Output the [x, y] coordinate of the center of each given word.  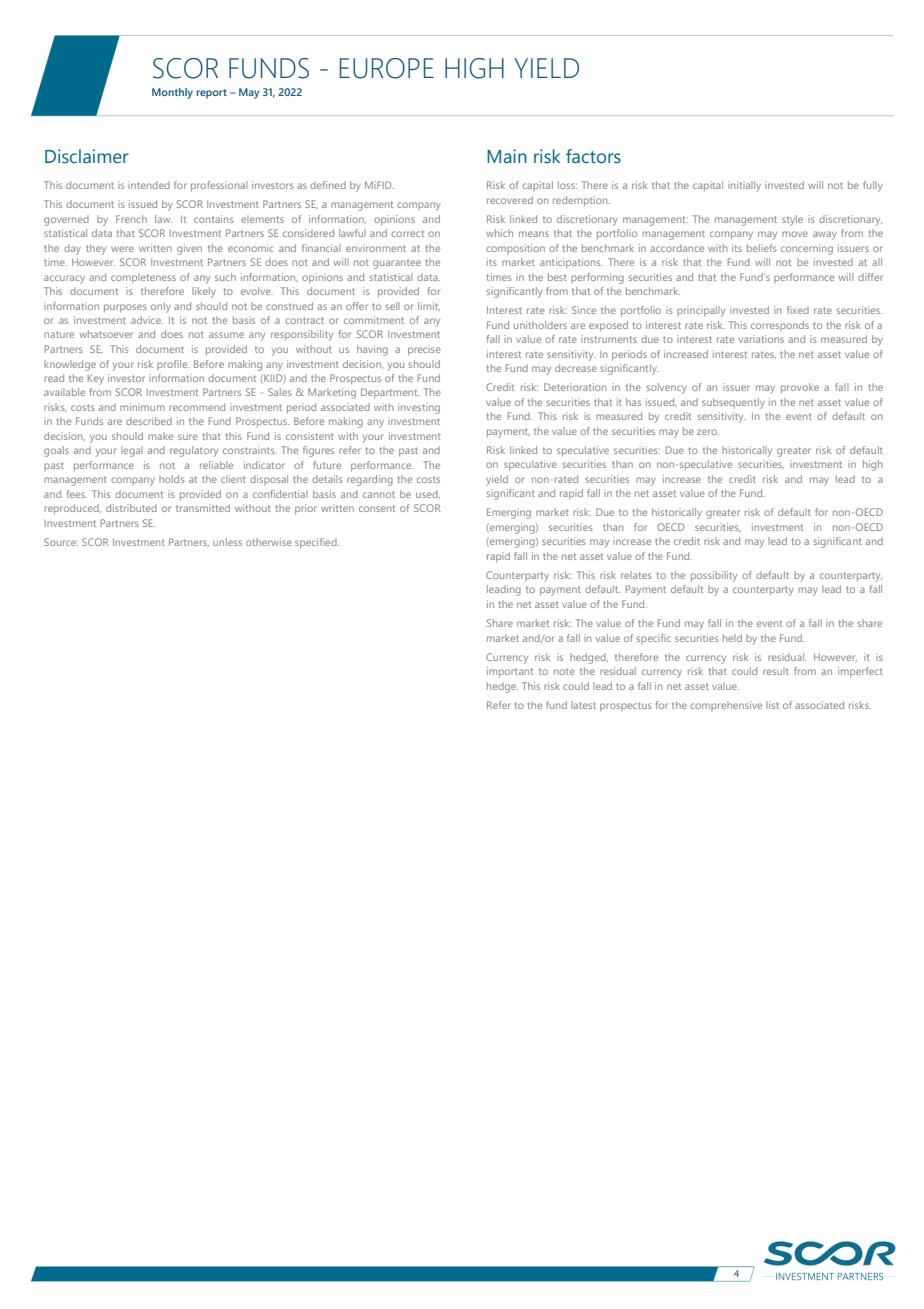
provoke [800, 388]
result [776, 671]
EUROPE [387, 68]
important [510, 672]
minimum [142, 407]
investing [419, 408]
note [564, 671]
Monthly [172, 93]
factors [593, 156]
